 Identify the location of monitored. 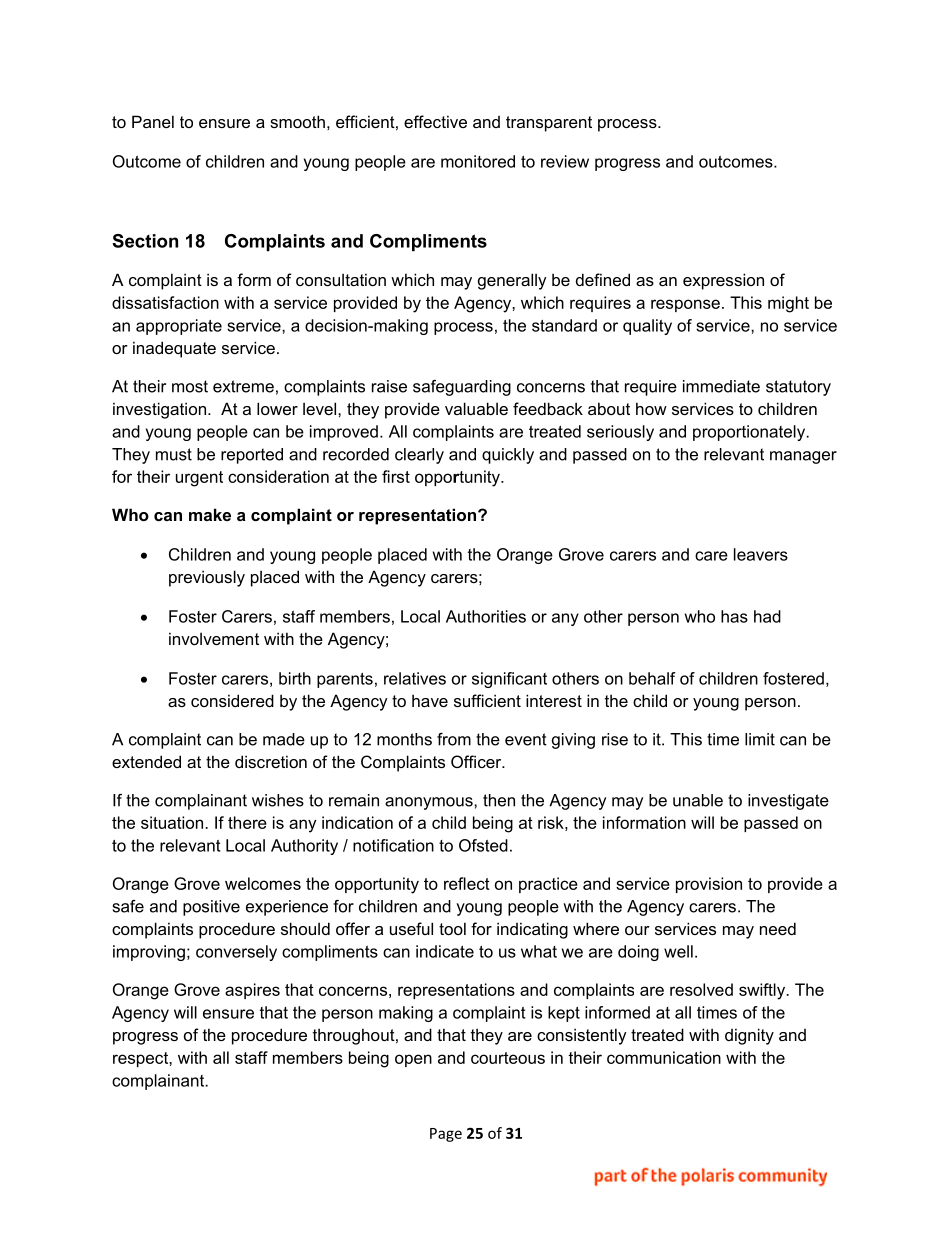
(478, 161).
